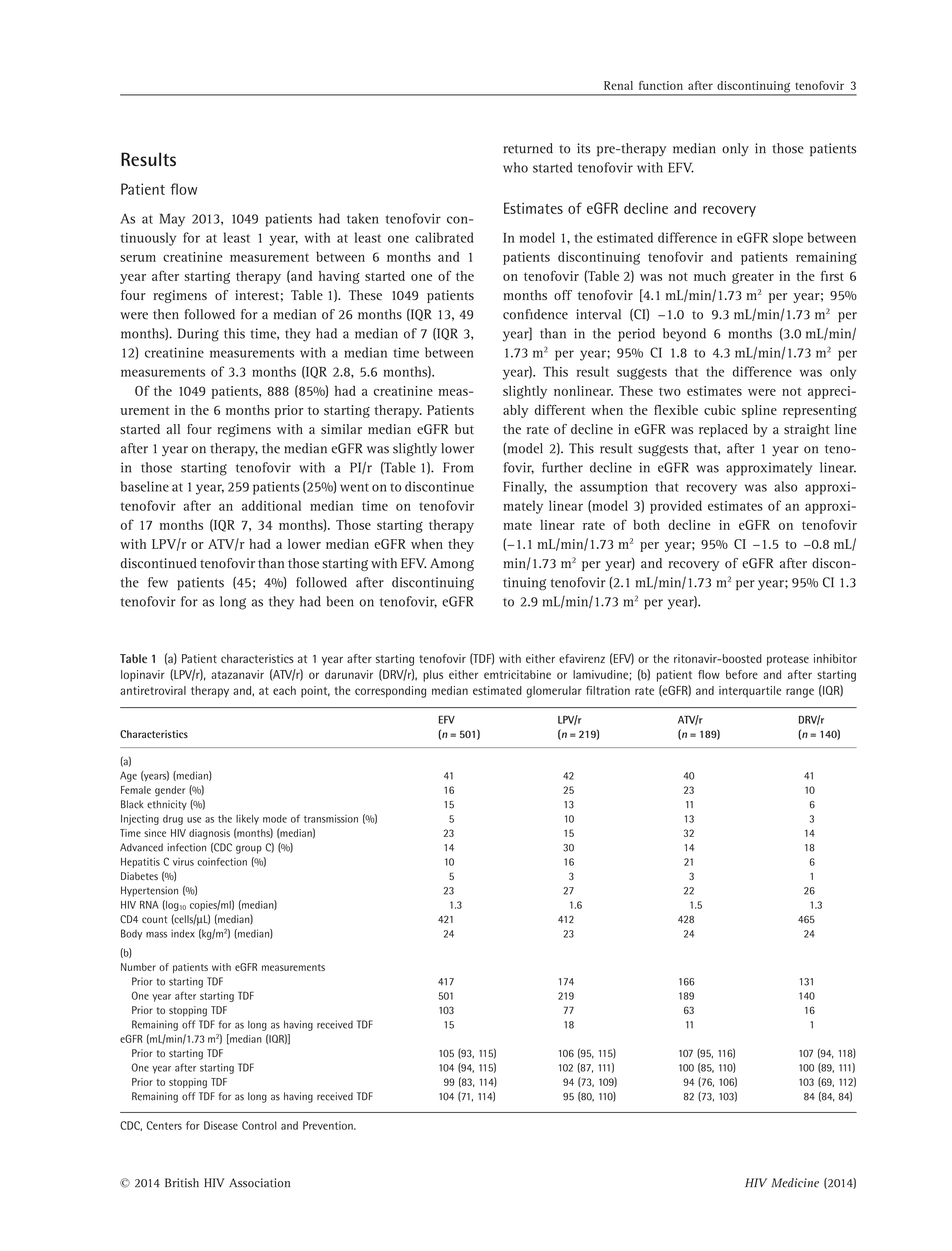 The height and width of the page is (1251, 952). Describe the element at coordinates (661, 85) in the page. I see `function` at that location.
